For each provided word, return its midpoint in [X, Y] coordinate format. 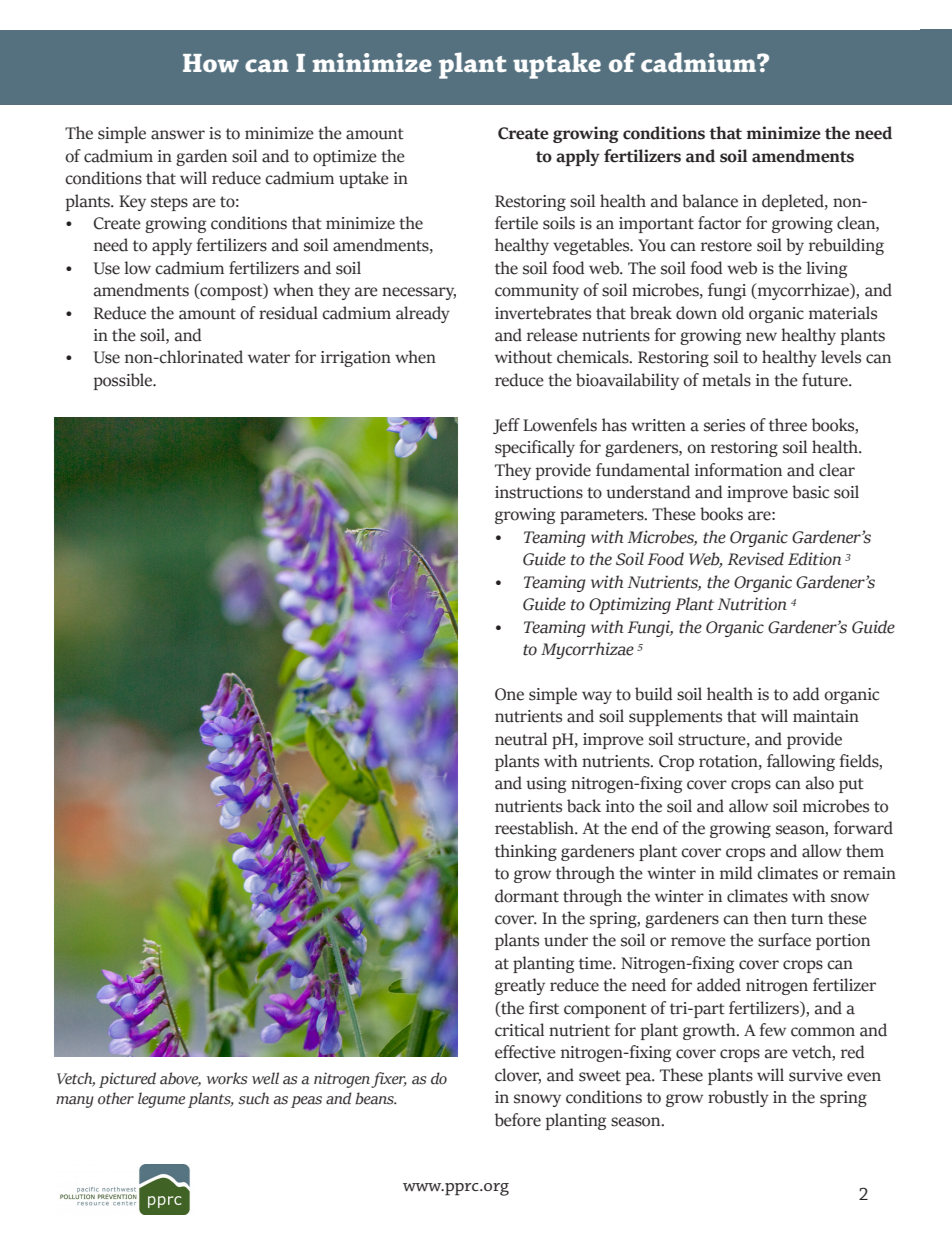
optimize [345, 158]
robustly [738, 1098]
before [518, 1120]
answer [178, 135]
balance [710, 201]
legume [161, 1100]
